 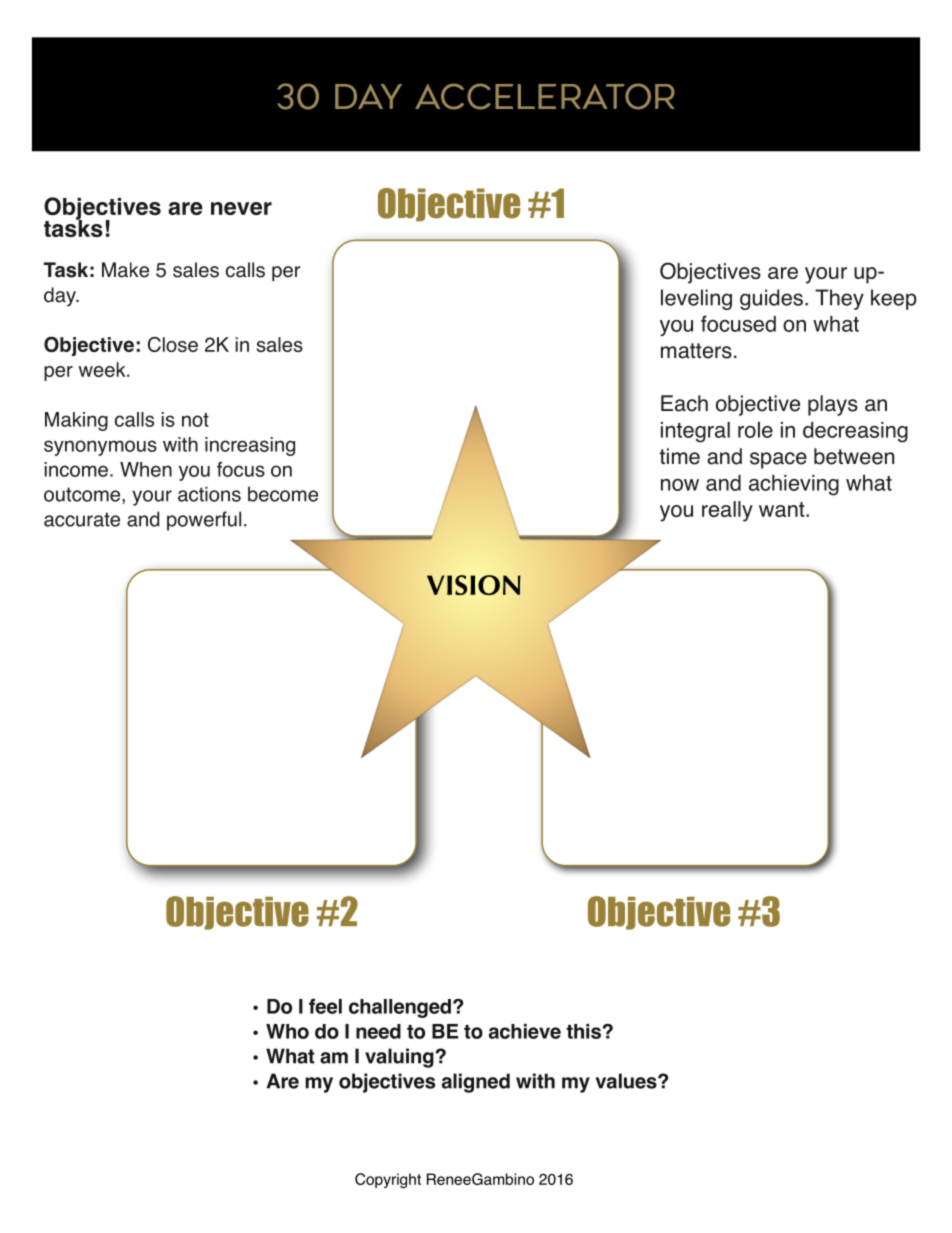 I want to click on powerful, so click(x=204, y=521).
